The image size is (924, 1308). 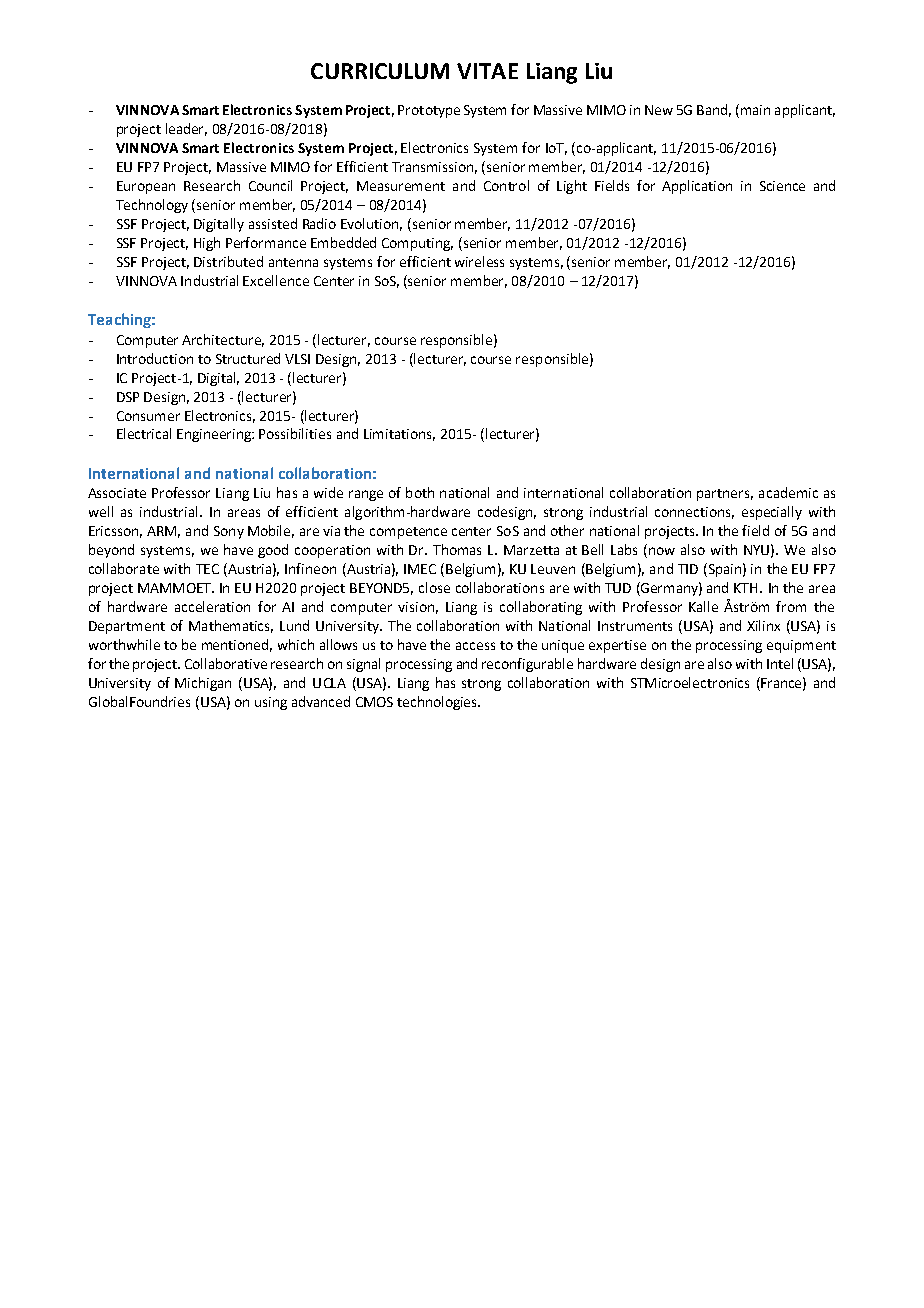 I want to click on Prototype, so click(x=429, y=111).
